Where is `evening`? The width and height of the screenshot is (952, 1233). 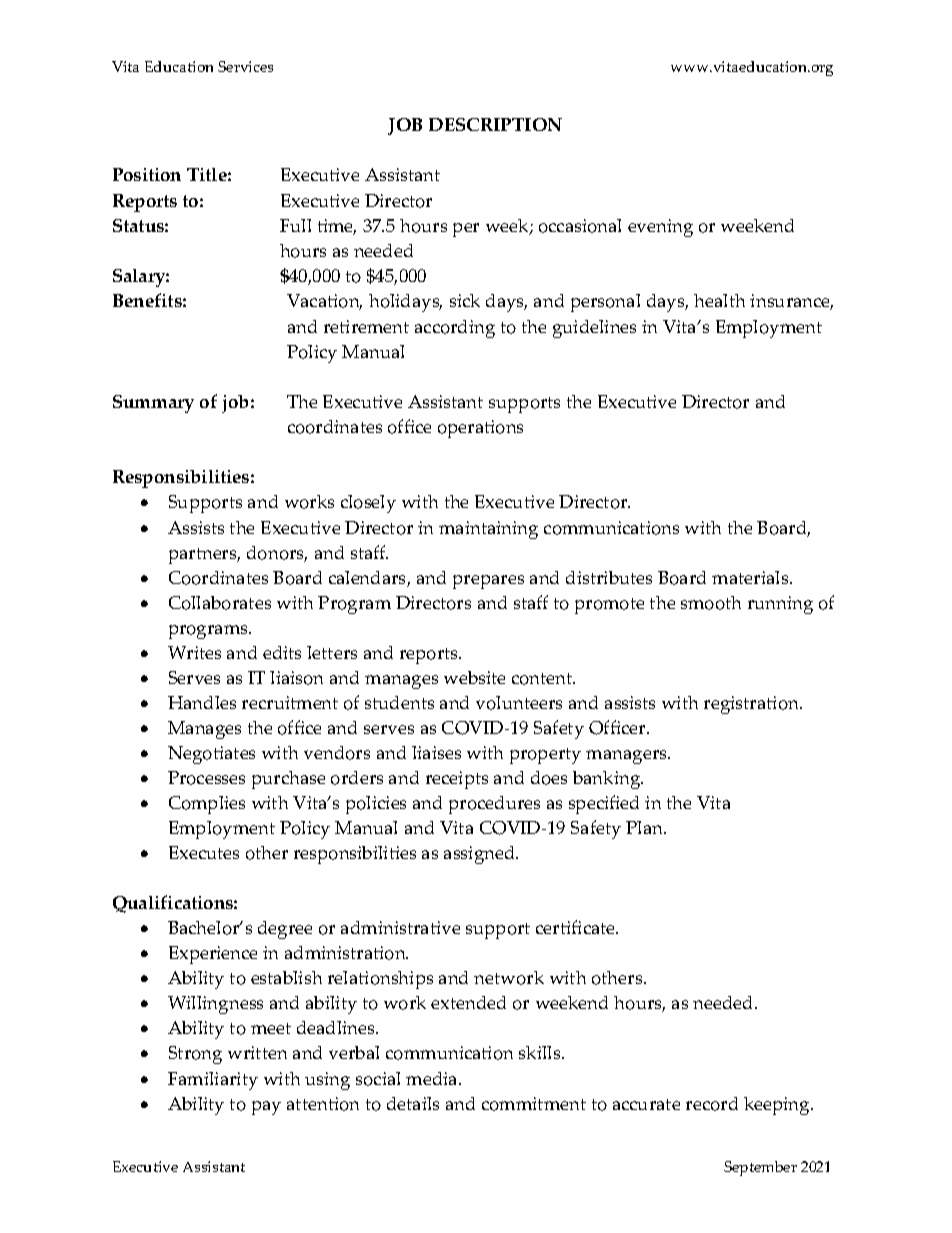
evening is located at coordinates (660, 228).
